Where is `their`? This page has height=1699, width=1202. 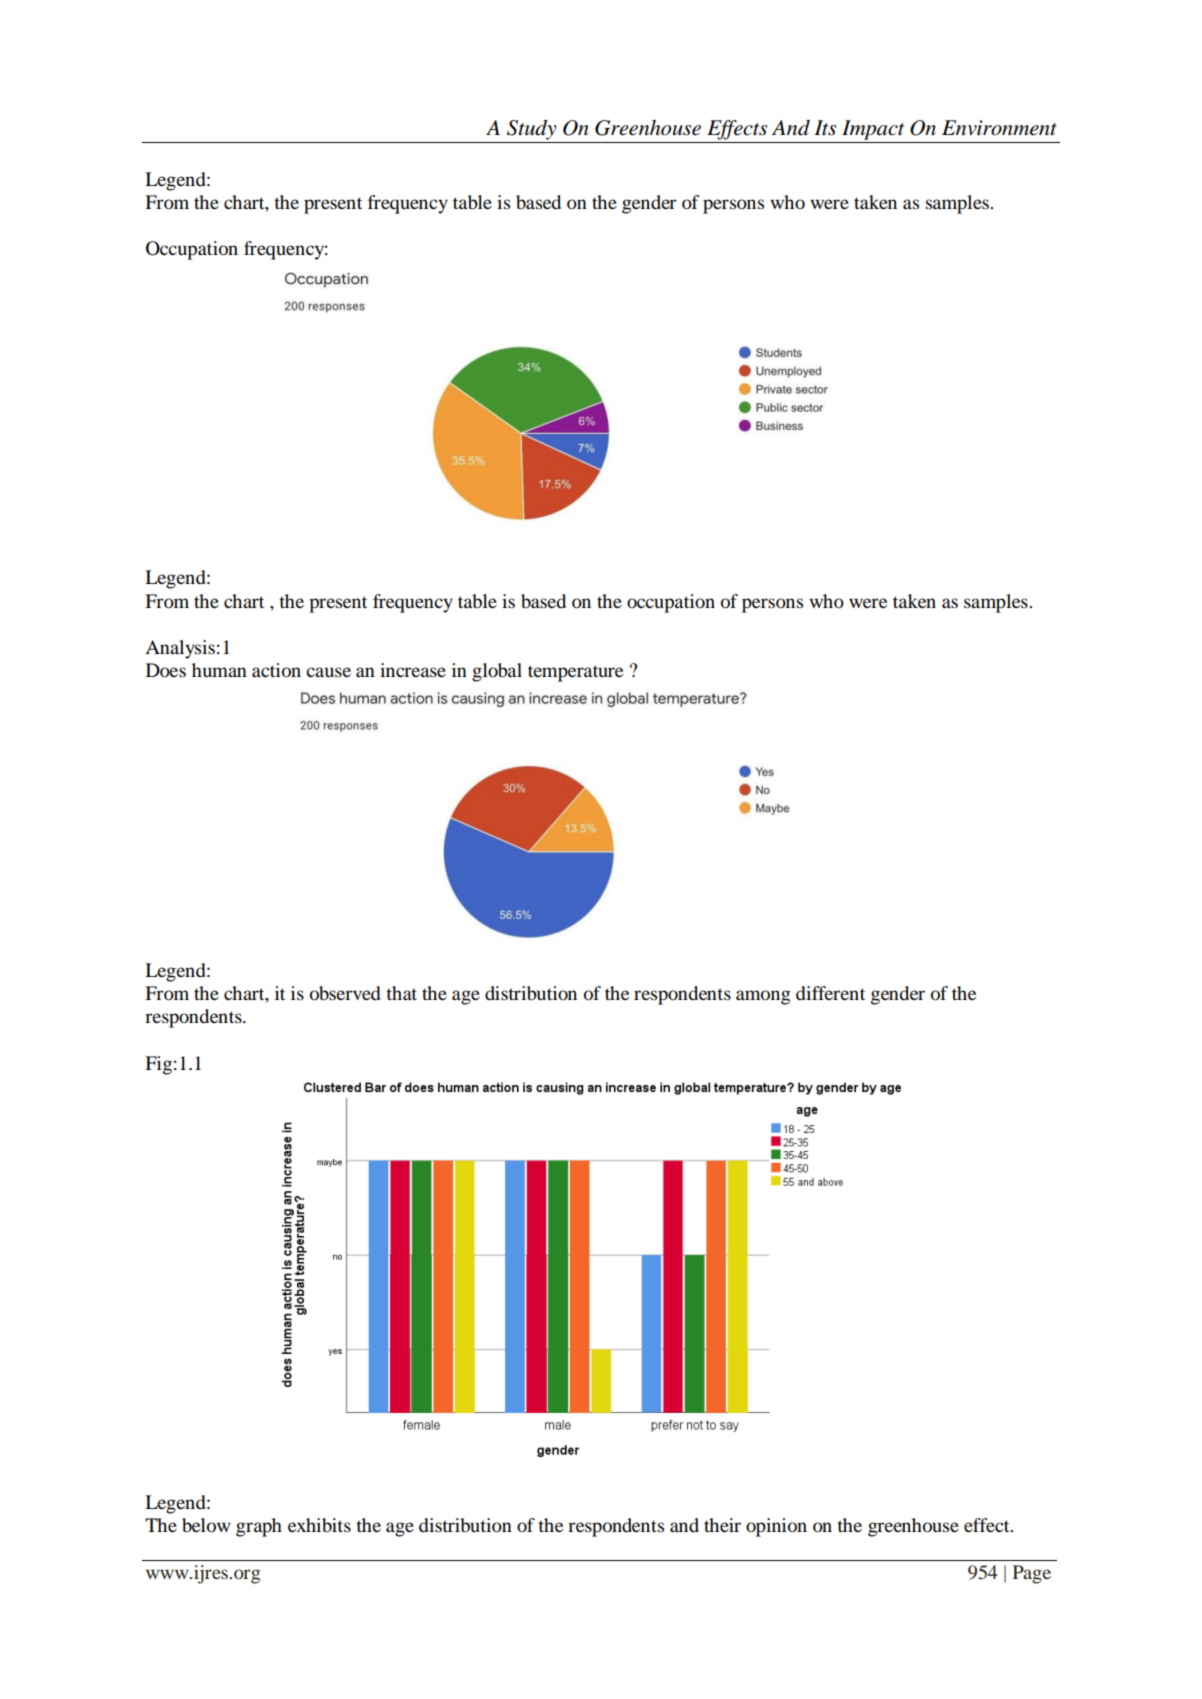 their is located at coordinates (722, 1525).
